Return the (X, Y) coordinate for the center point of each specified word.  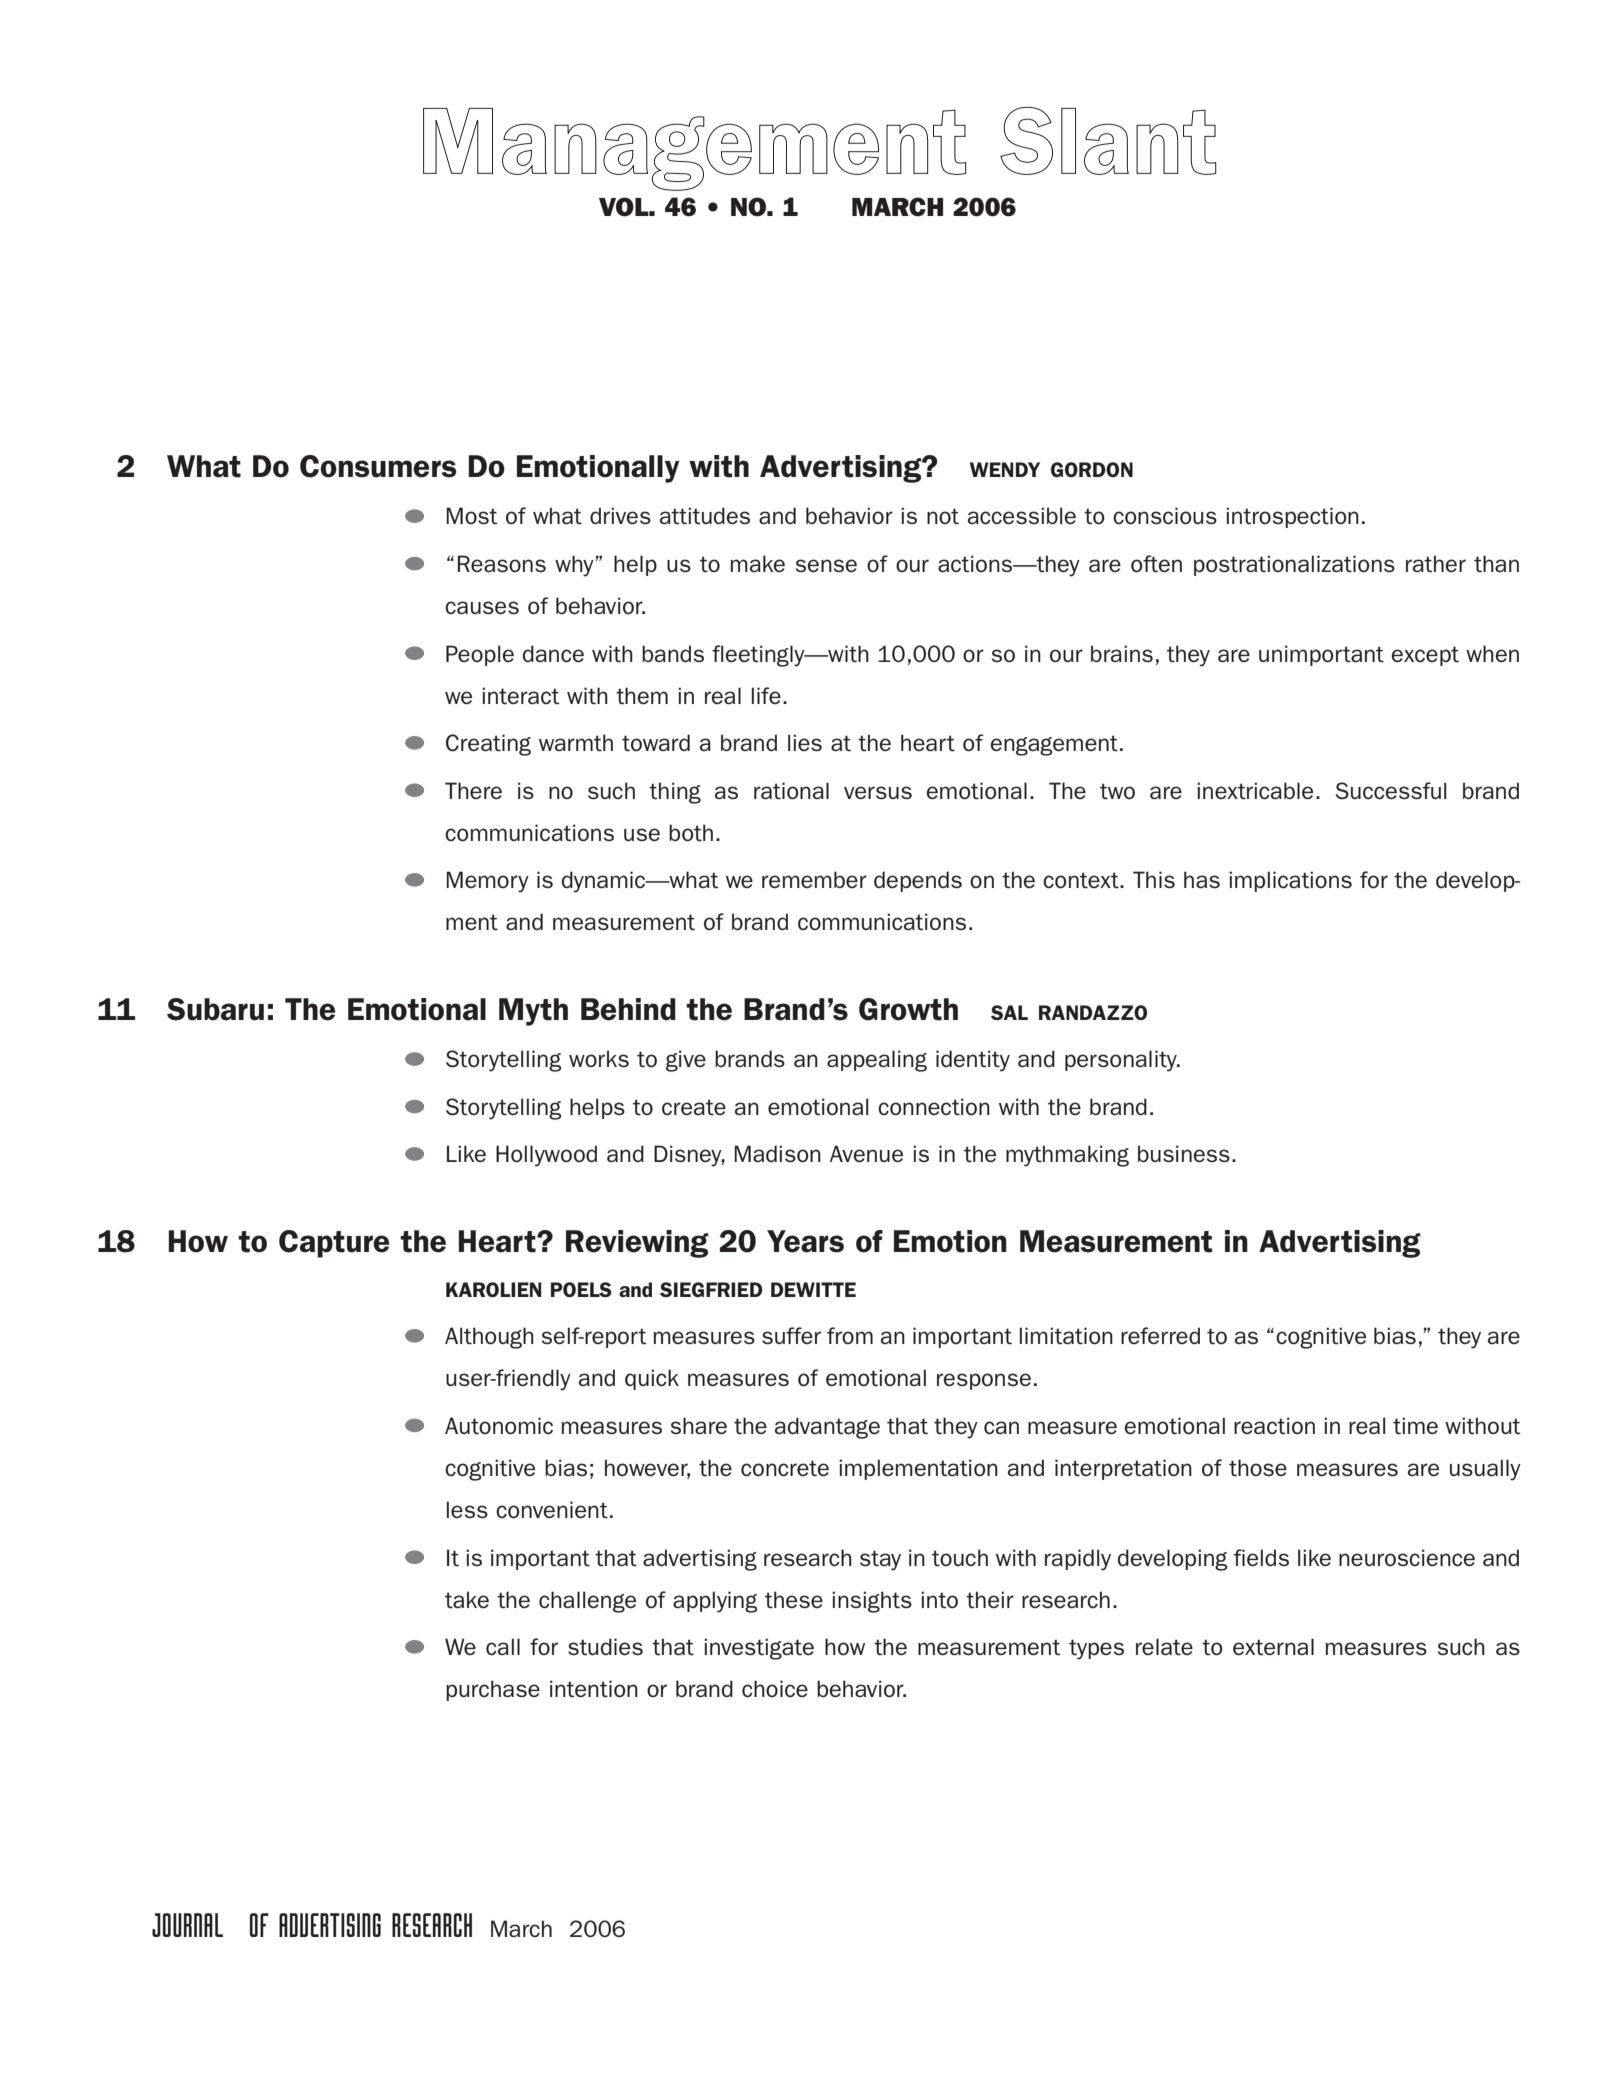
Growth (908, 1009)
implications (1290, 881)
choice (775, 1689)
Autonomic (499, 1426)
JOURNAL (187, 1925)
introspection (1292, 517)
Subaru (215, 1009)
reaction (1274, 1426)
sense (826, 566)
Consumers (378, 466)
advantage (827, 1428)
